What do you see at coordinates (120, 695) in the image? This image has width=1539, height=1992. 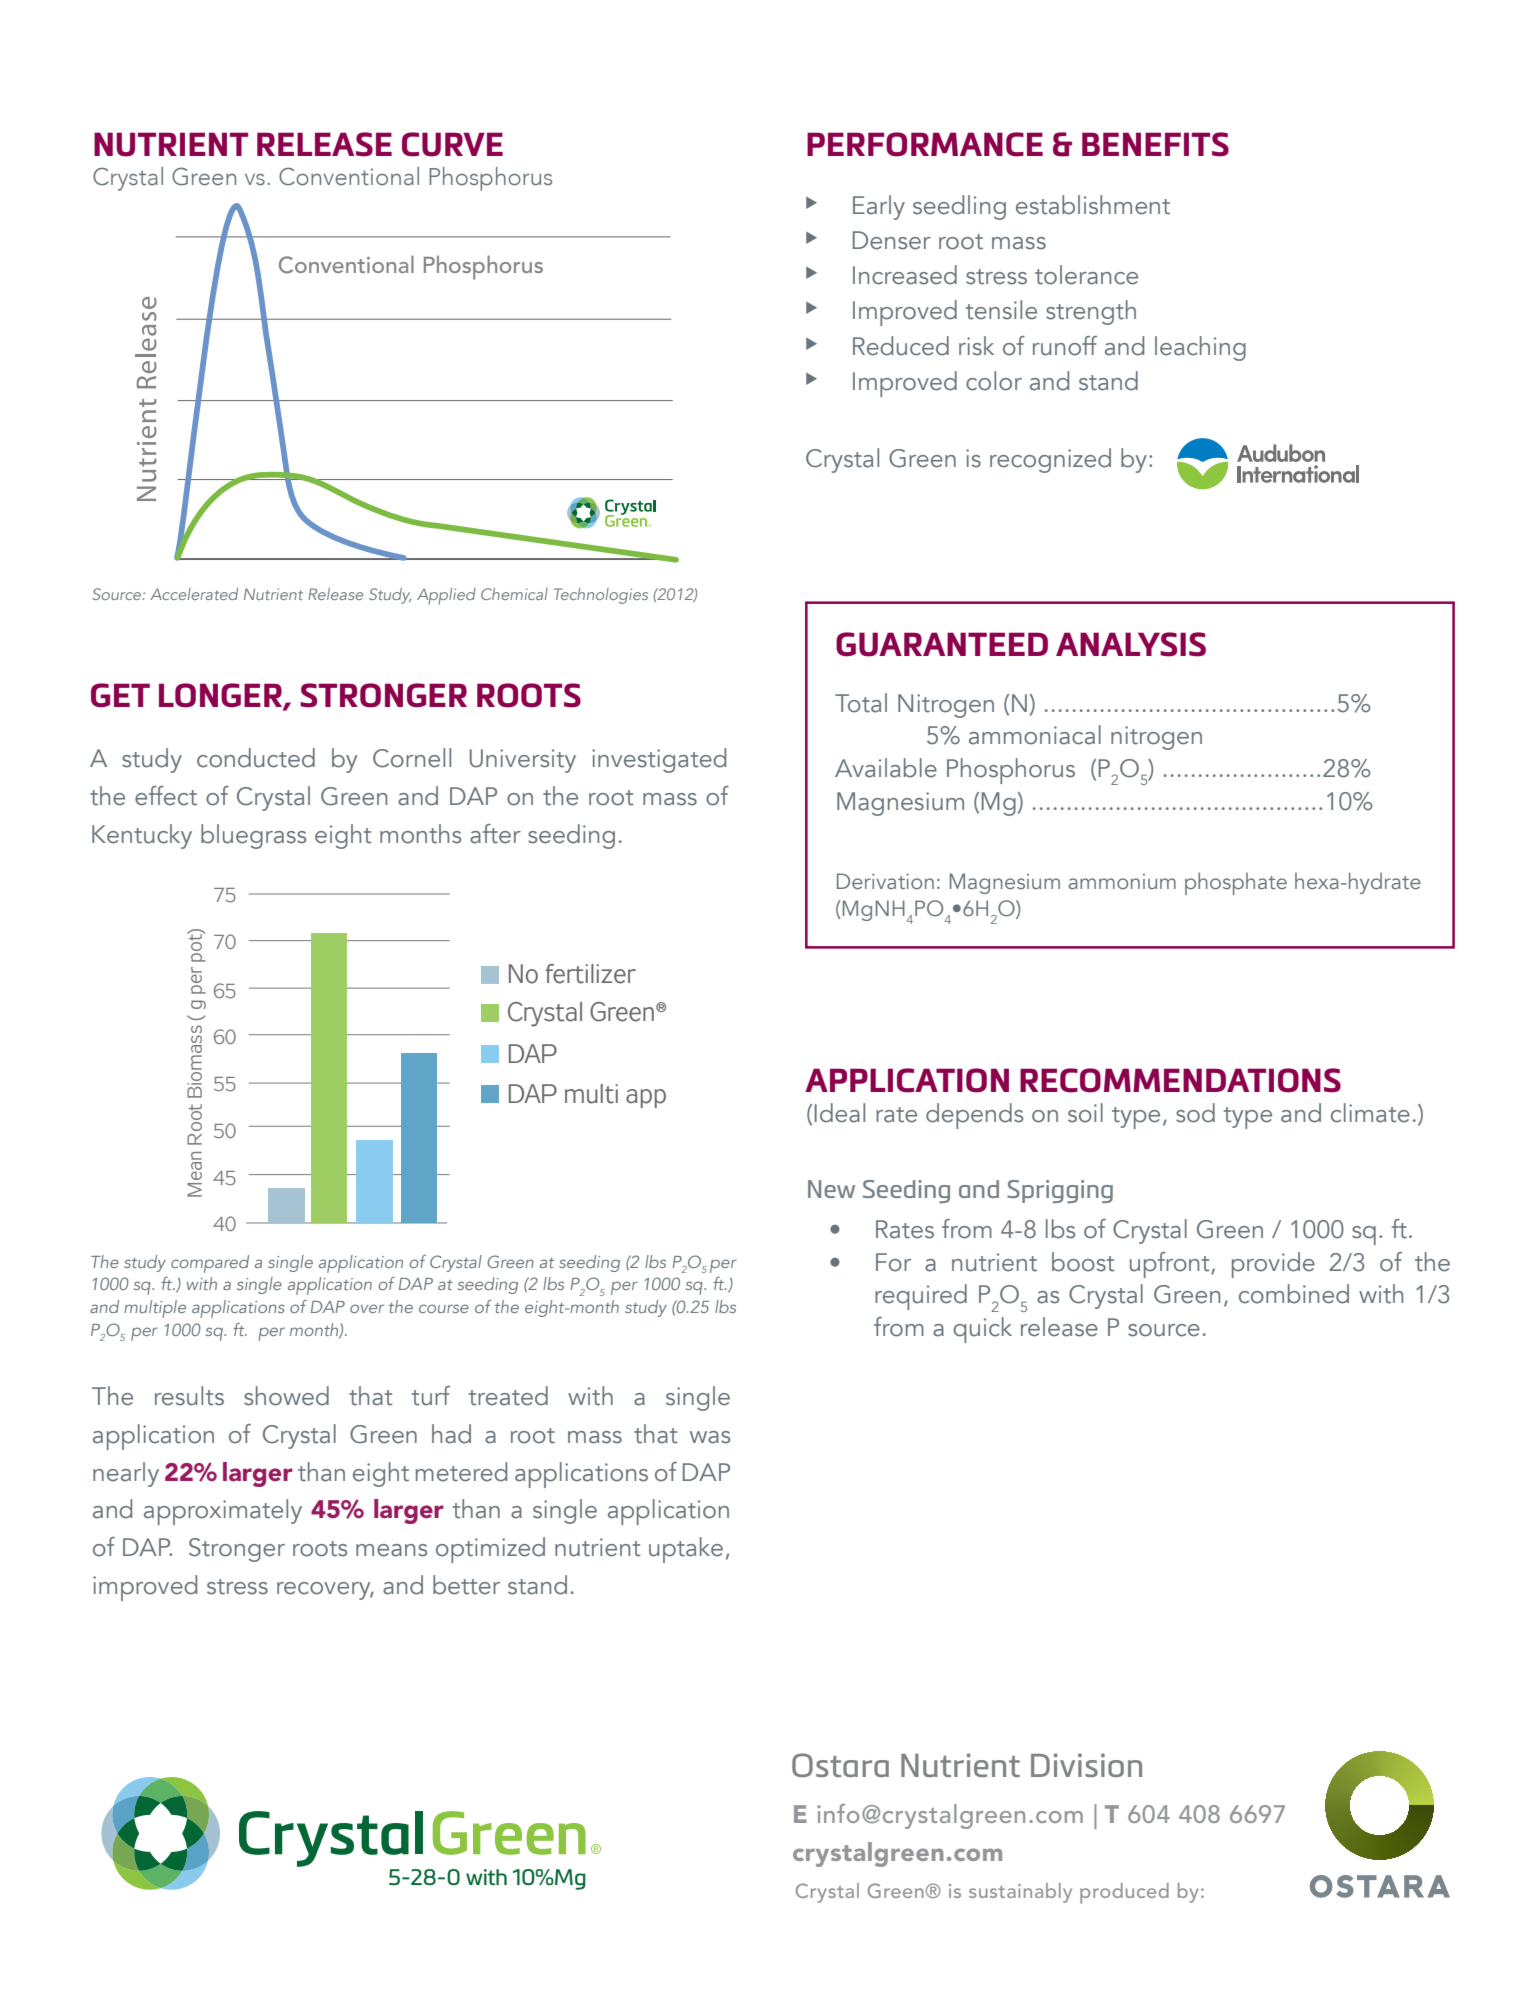 I see `GET` at bounding box center [120, 695].
